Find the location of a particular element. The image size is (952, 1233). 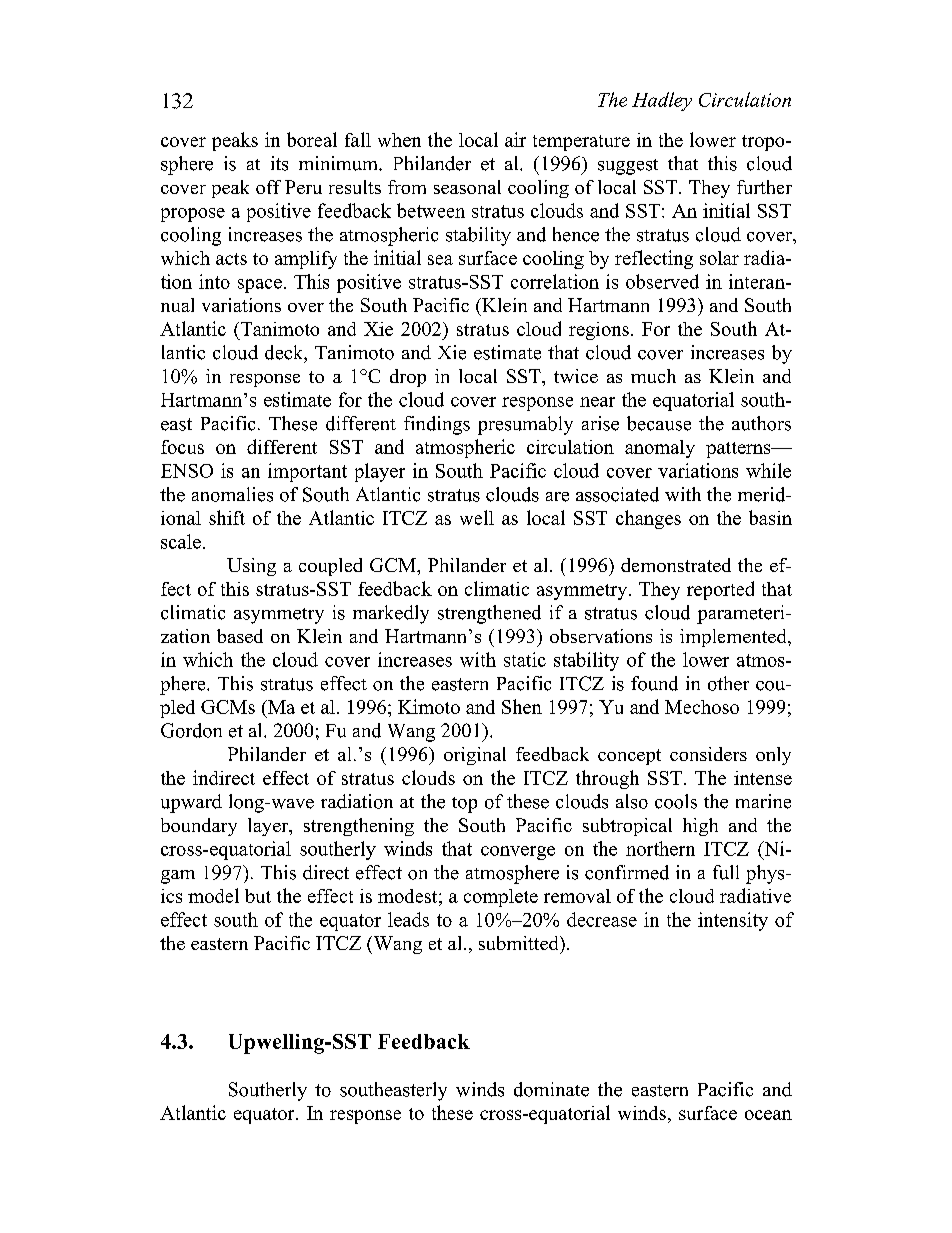

its is located at coordinates (279, 163).
